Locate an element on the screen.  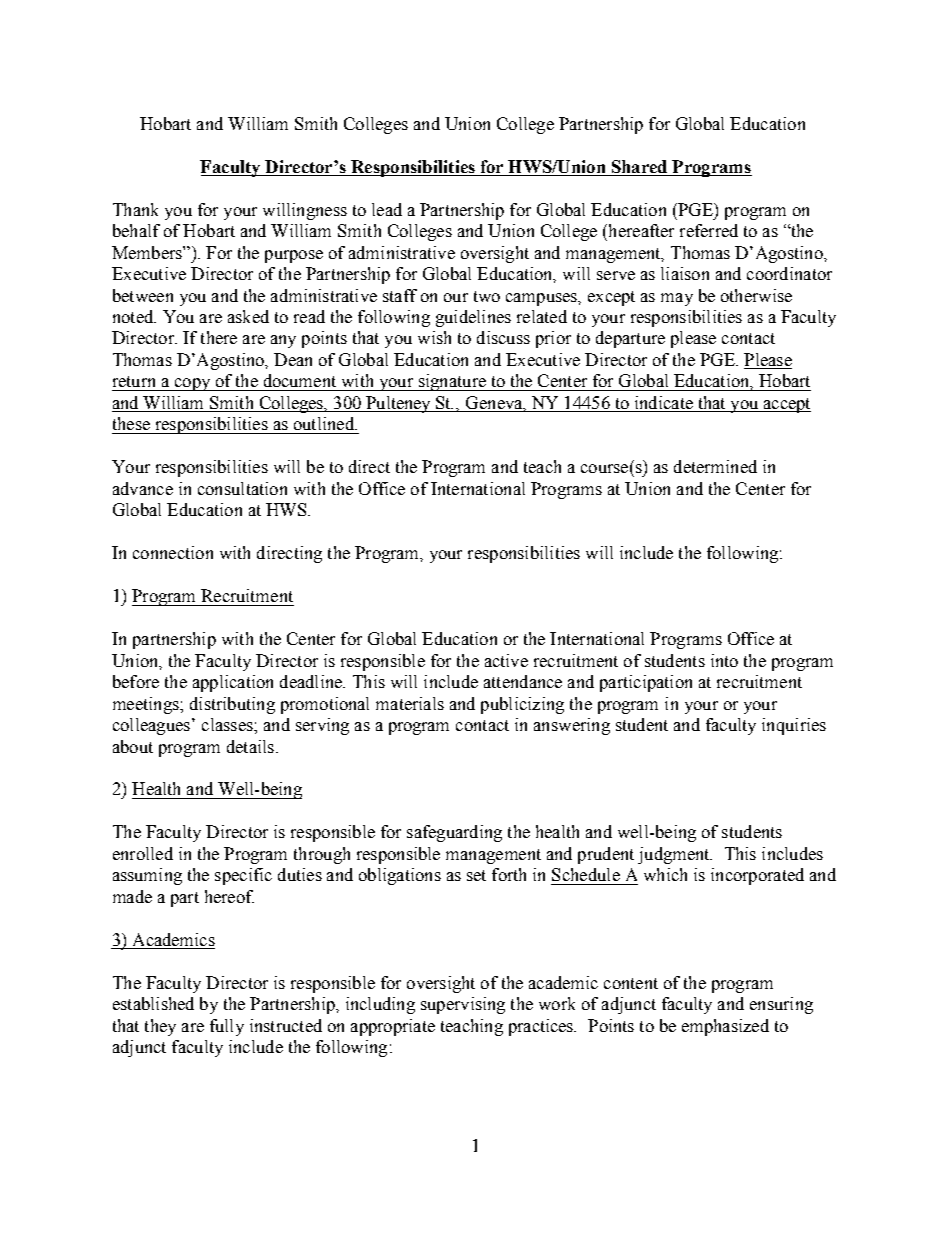
Thank is located at coordinates (135, 209).
